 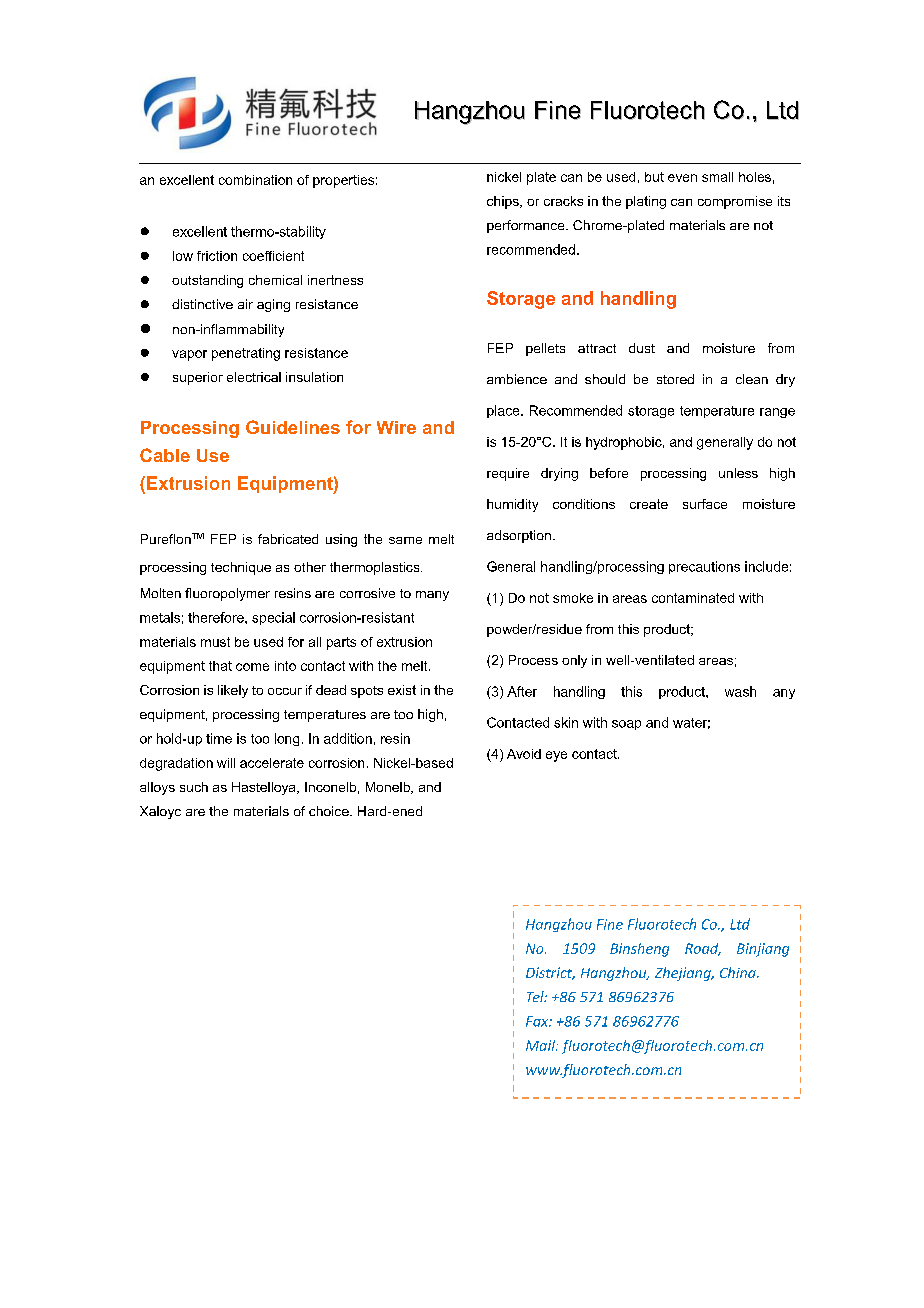 What do you see at coordinates (542, 1045) in the document?
I see `Mail` at bounding box center [542, 1045].
